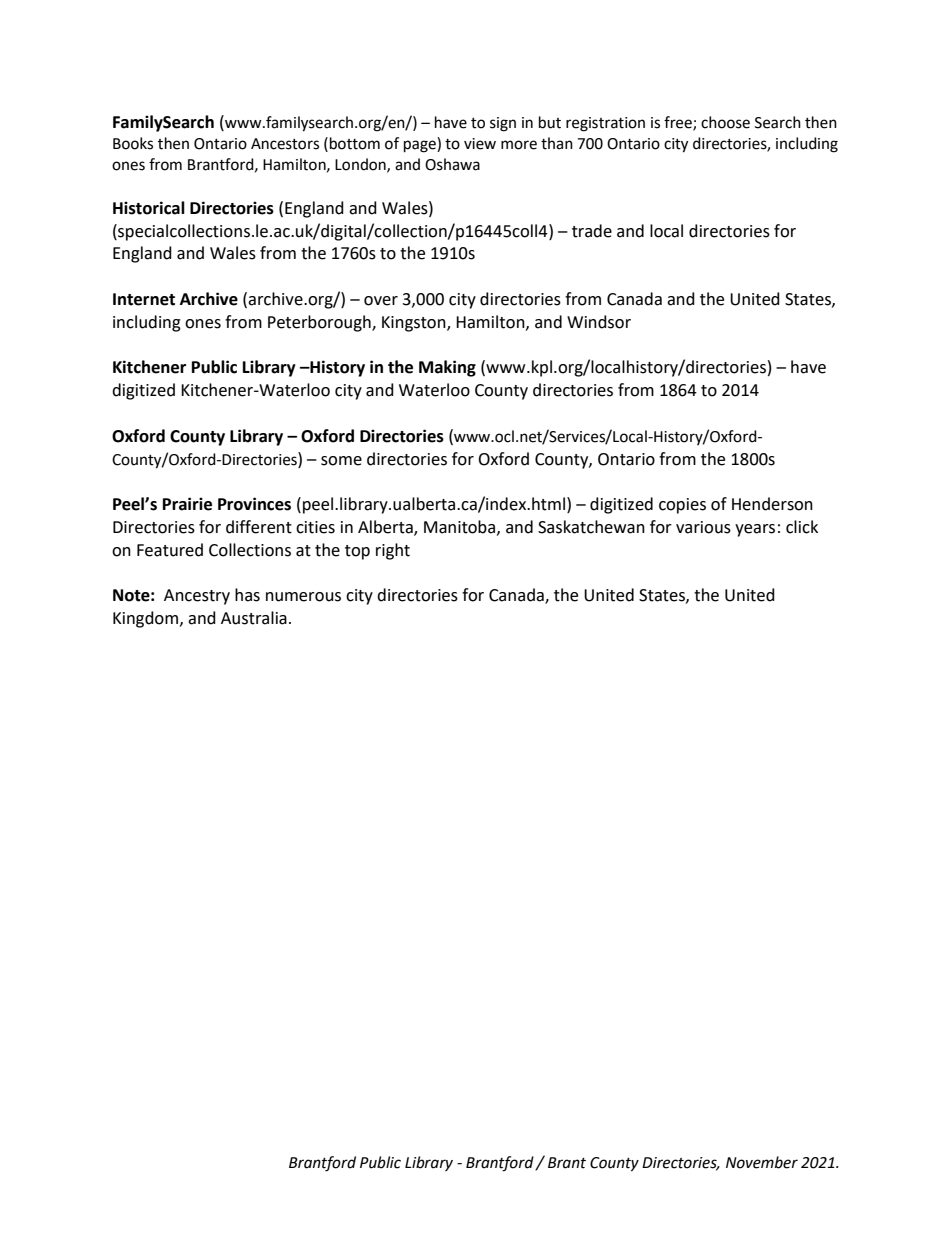 The width and height of the screenshot is (952, 1233). What do you see at coordinates (762, 1162) in the screenshot?
I see `November` at bounding box center [762, 1162].
